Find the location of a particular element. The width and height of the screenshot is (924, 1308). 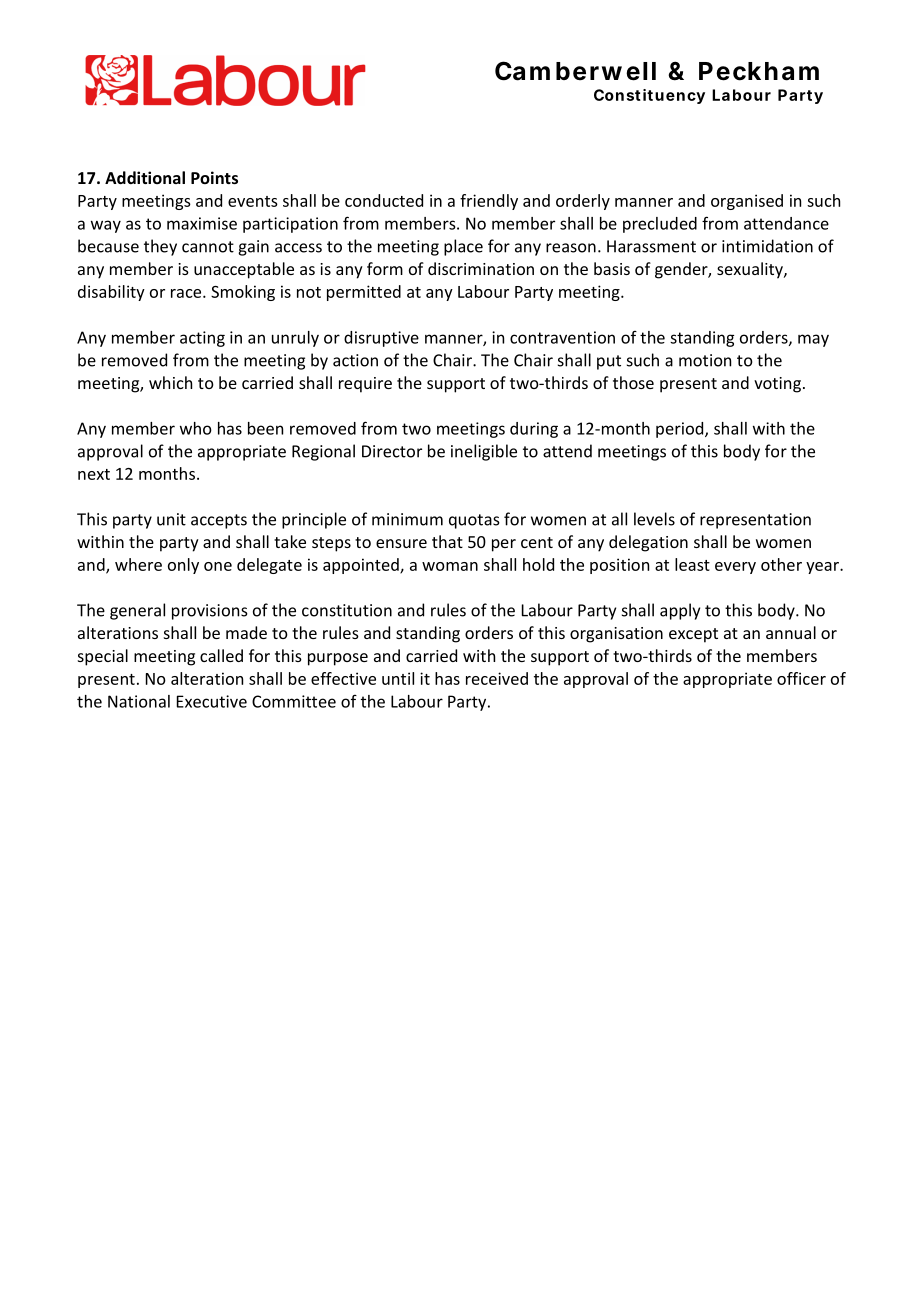

sexuality is located at coordinates (751, 270).
